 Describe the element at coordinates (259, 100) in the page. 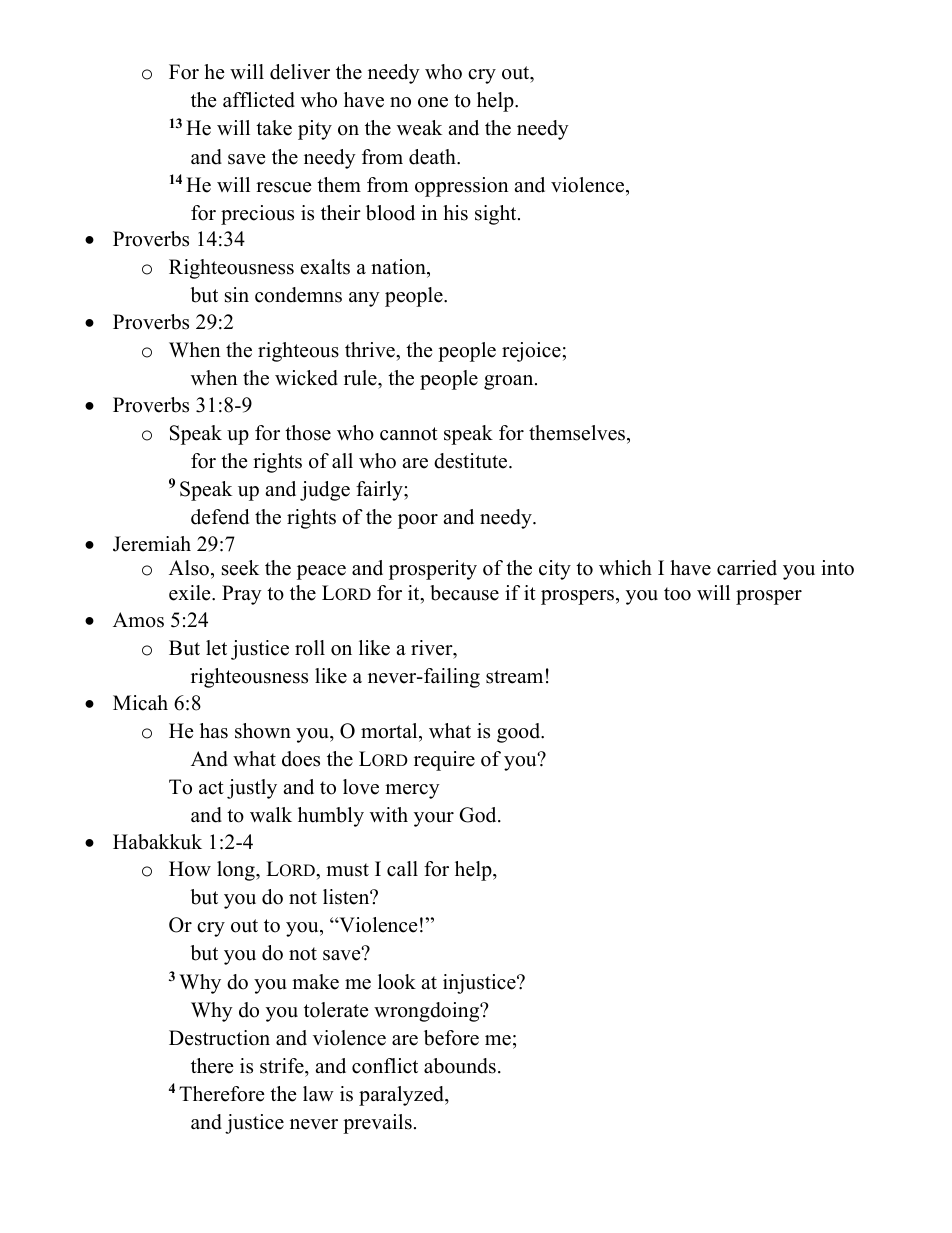

I see `afflicted` at that location.
